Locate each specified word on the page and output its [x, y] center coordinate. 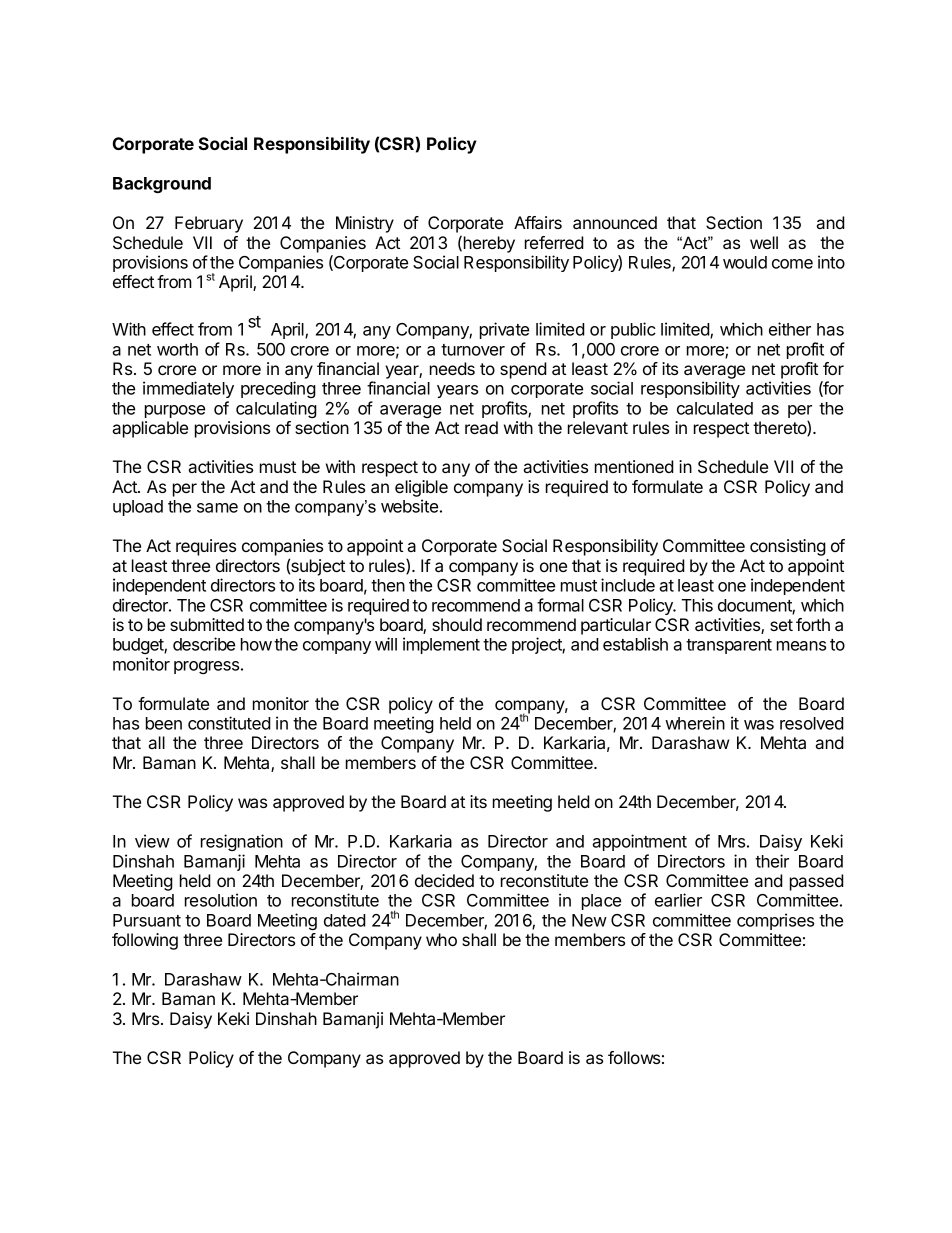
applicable [150, 429]
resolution [221, 900]
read [481, 427]
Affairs [538, 222]
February [209, 224]
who [441, 939]
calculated [715, 408]
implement [441, 645]
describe [204, 644]
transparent [729, 646]
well [764, 242]
